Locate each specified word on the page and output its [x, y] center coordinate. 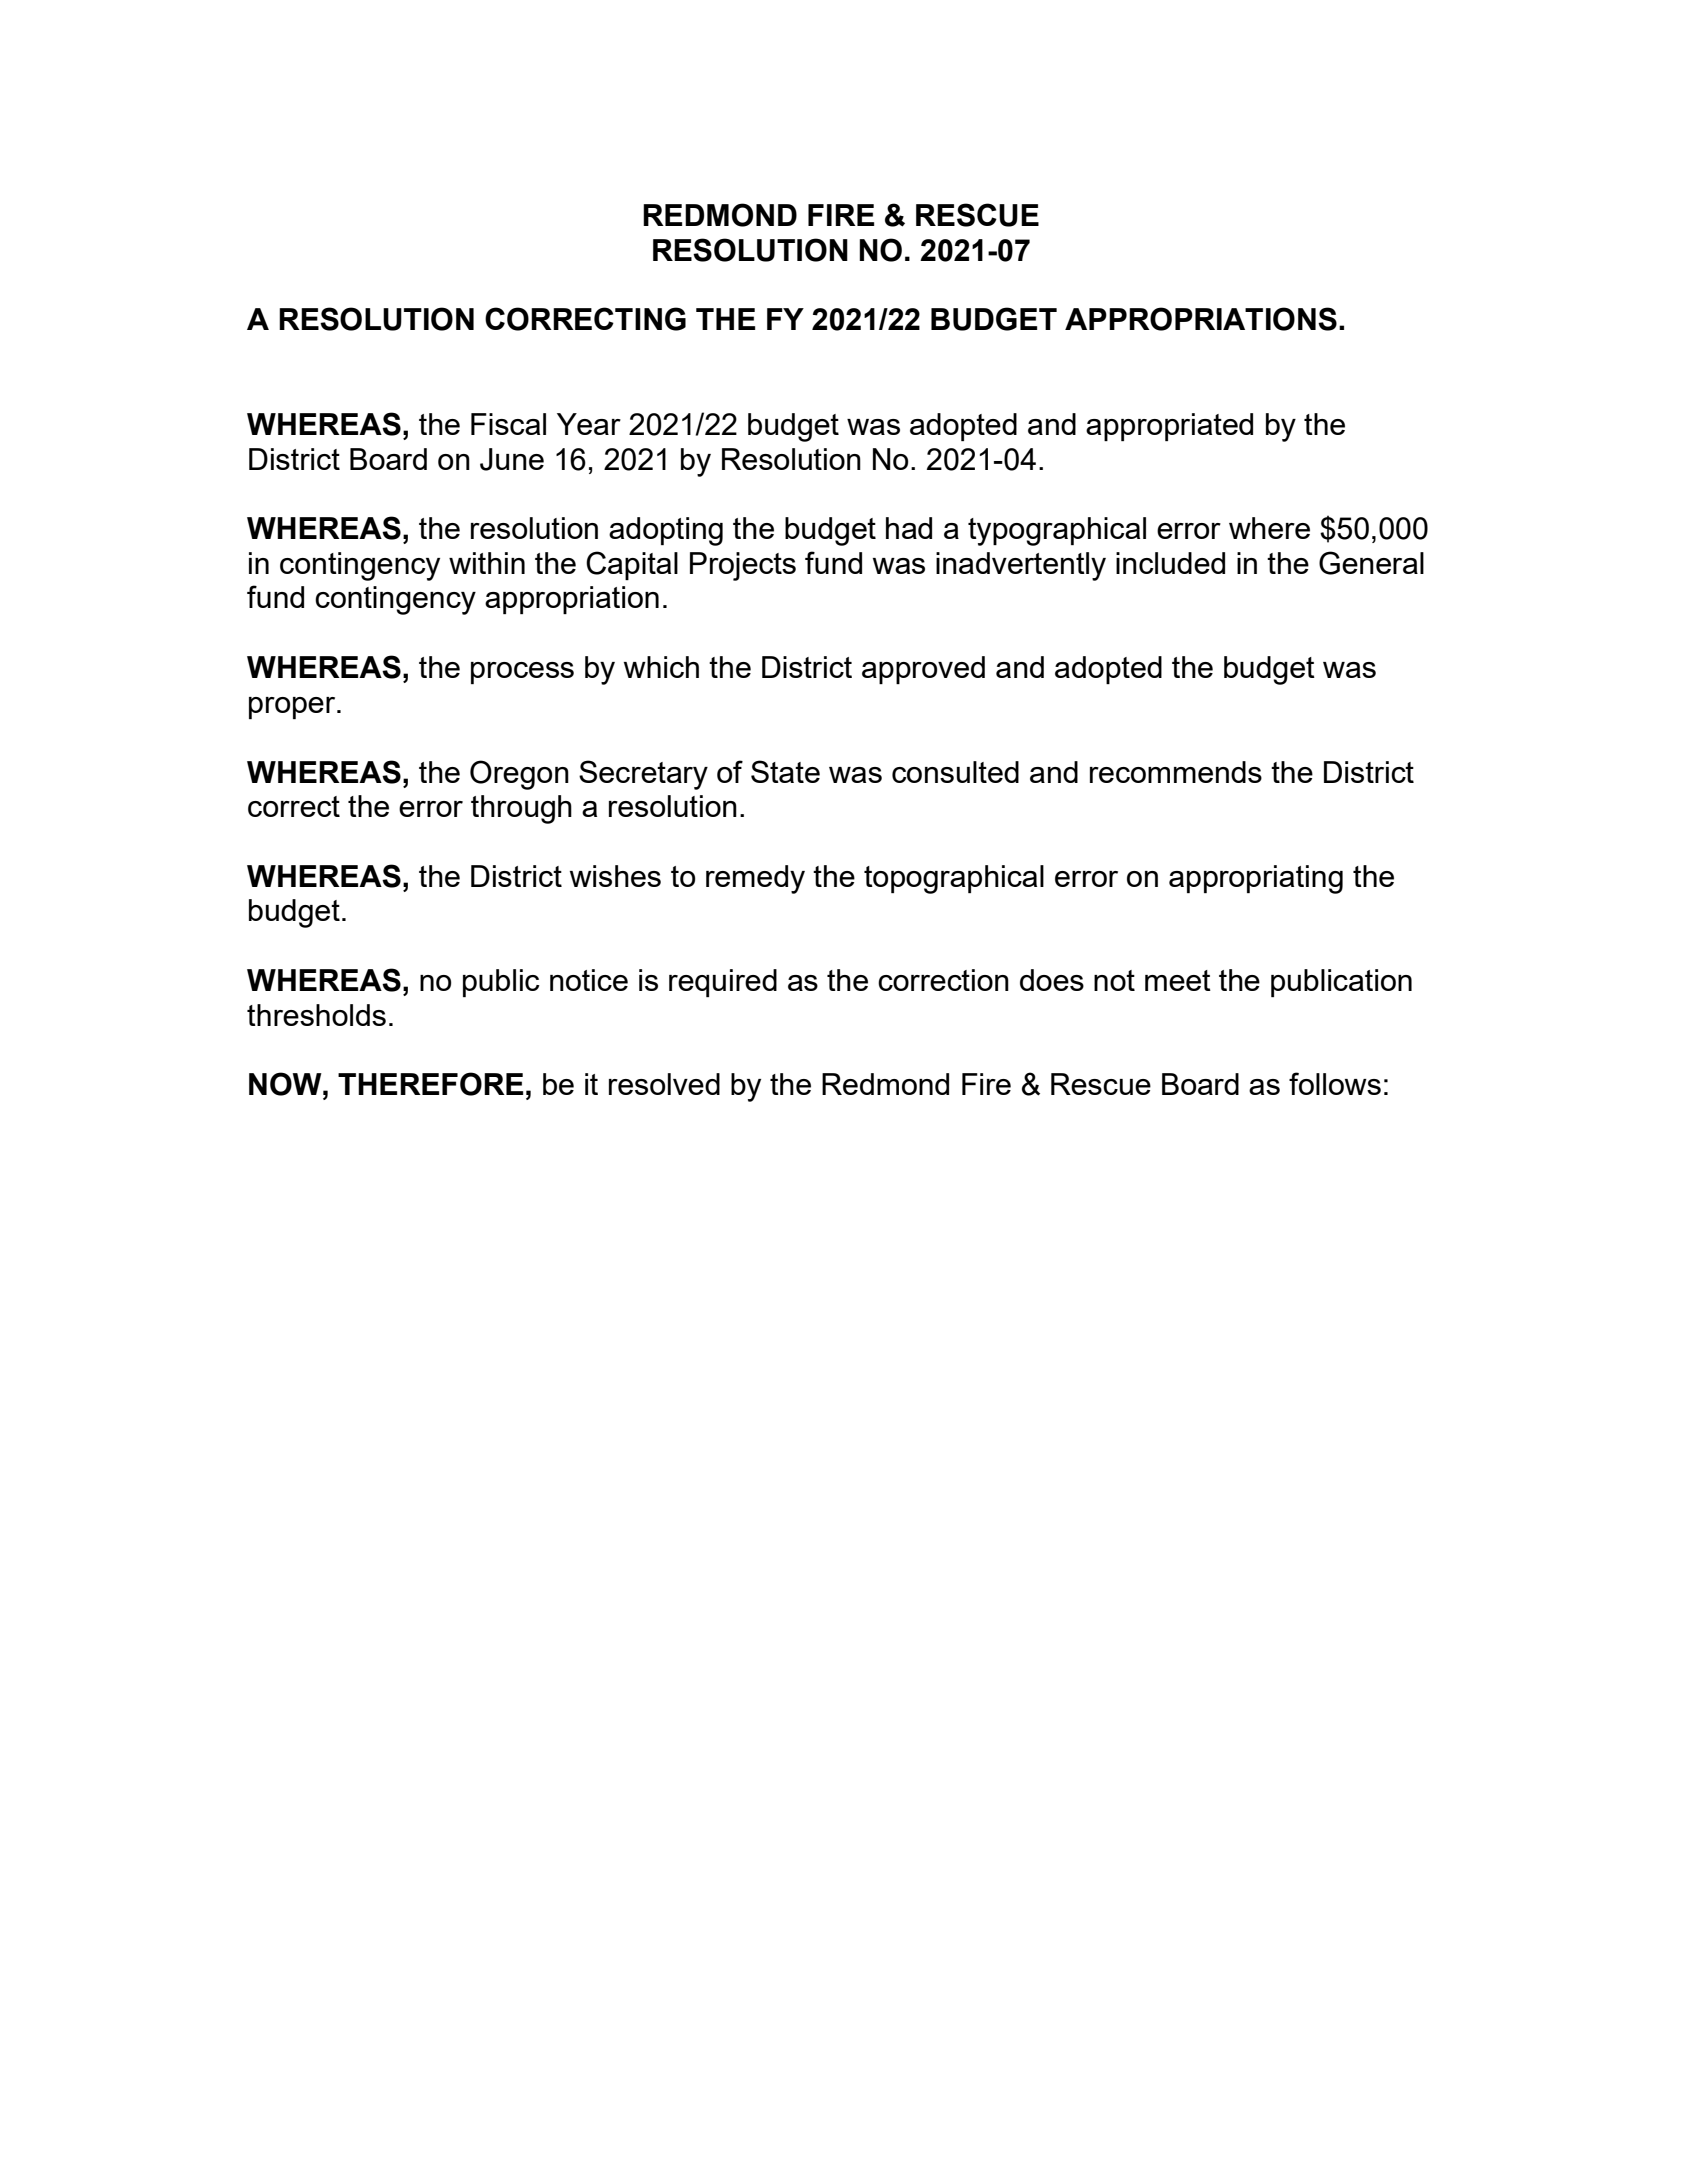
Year [589, 424]
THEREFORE [430, 1084]
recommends [1176, 772]
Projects [743, 566]
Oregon [519, 775]
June [512, 459]
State [785, 771]
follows [1335, 1083]
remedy [755, 879]
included [1170, 563]
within [487, 563]
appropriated [1169, 427]
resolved [664, 1084]
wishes [615, 876]
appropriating [1256, 879]
